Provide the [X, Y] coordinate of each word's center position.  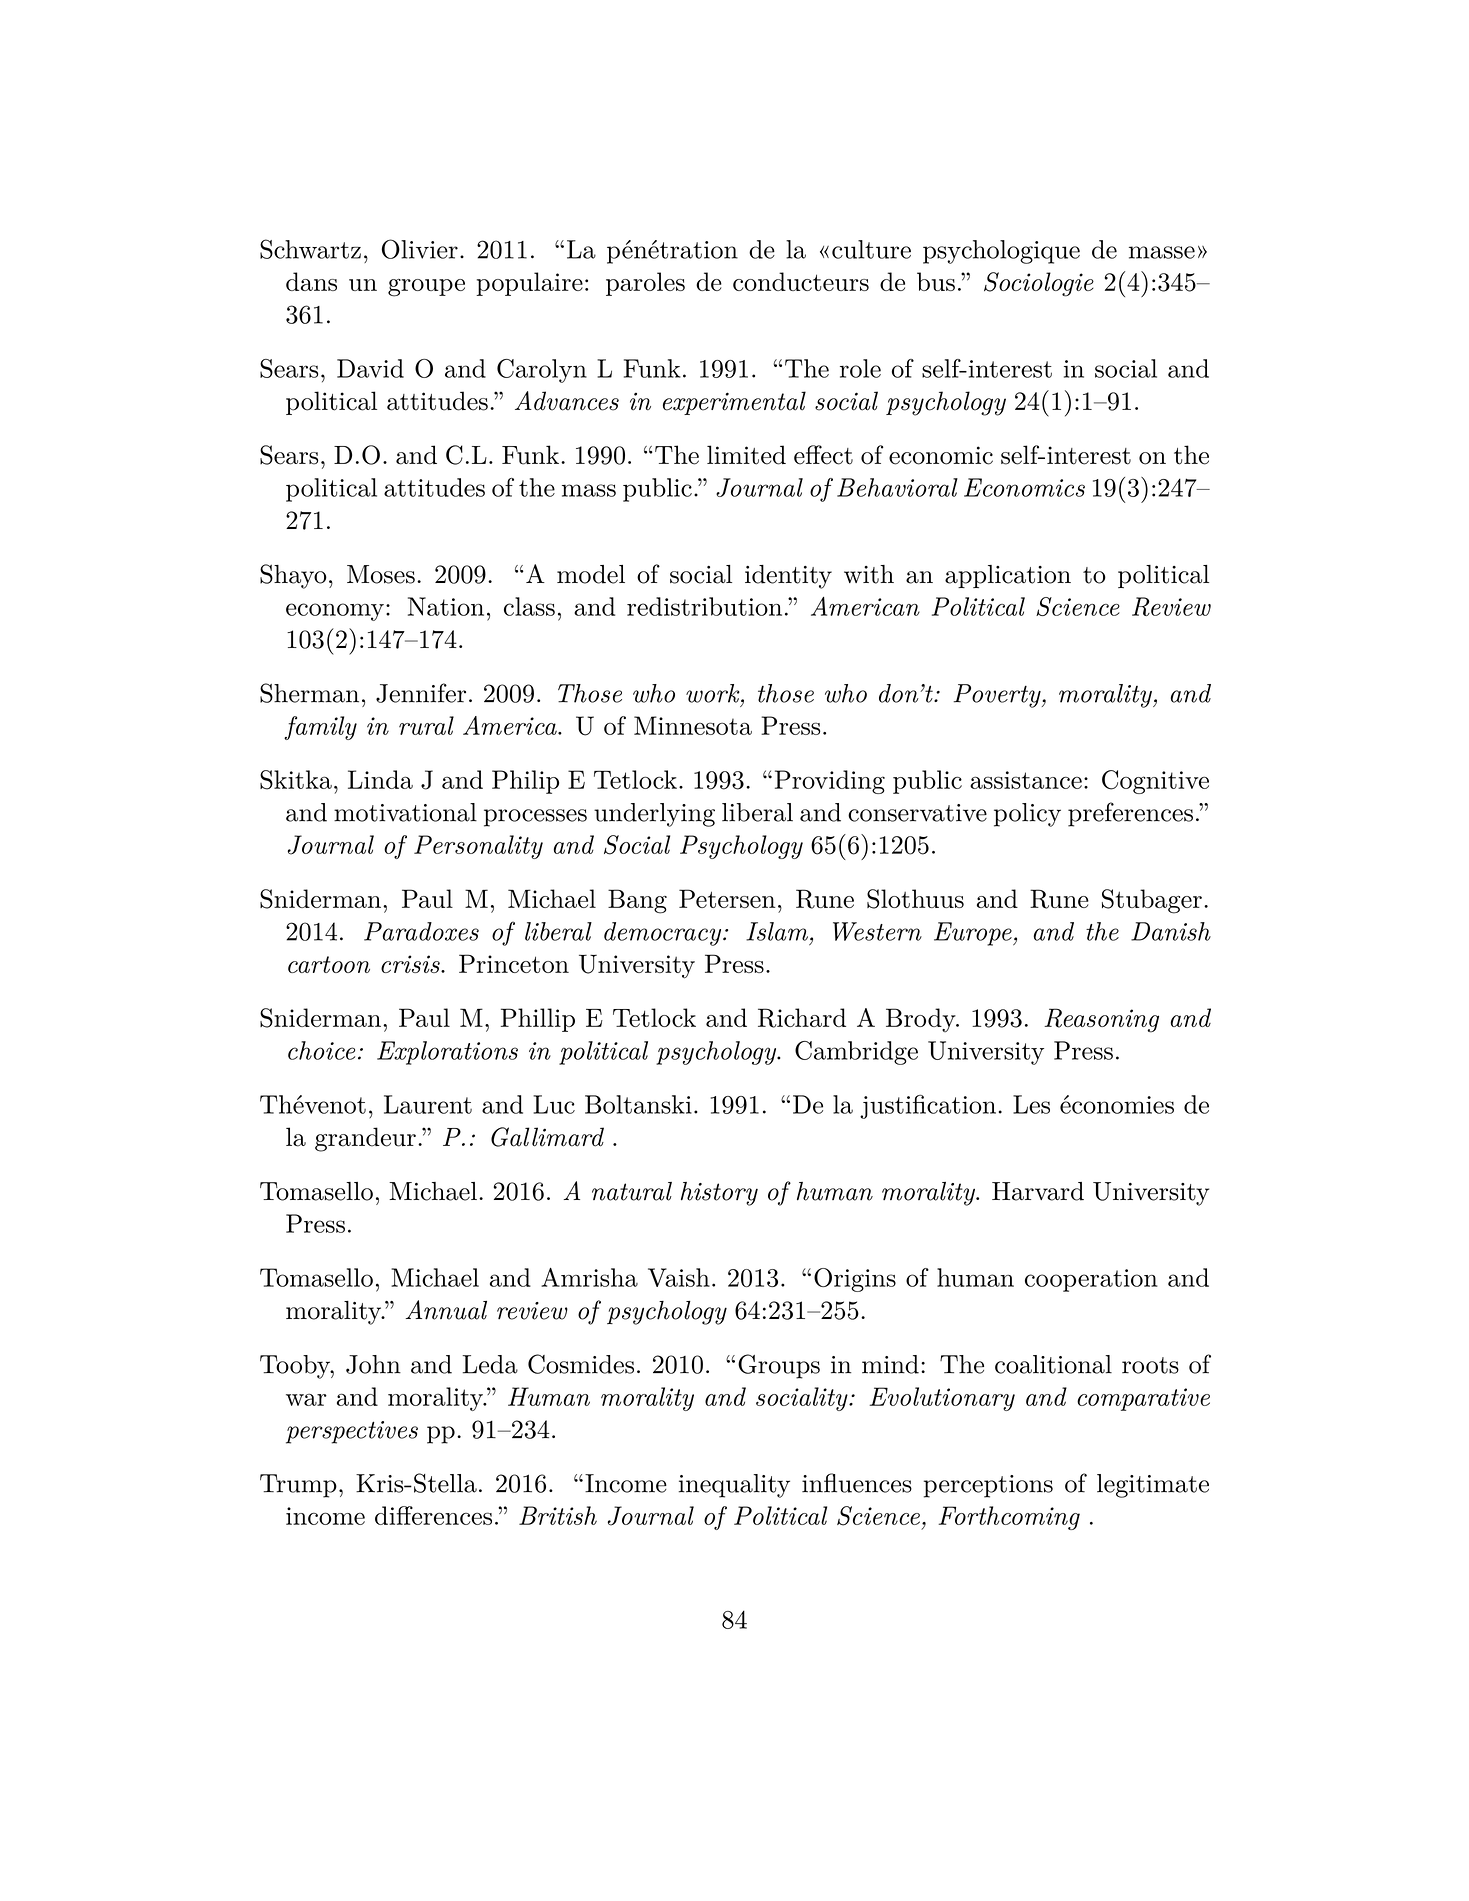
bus [936, 281]
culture [871, 249]
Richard [802, 1018]
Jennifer [421, 693]
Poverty [998, 696]
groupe [426, 288]
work [714, 693]
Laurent [428, 1104]
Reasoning [1101, 1020]
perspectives [352, 1432]
